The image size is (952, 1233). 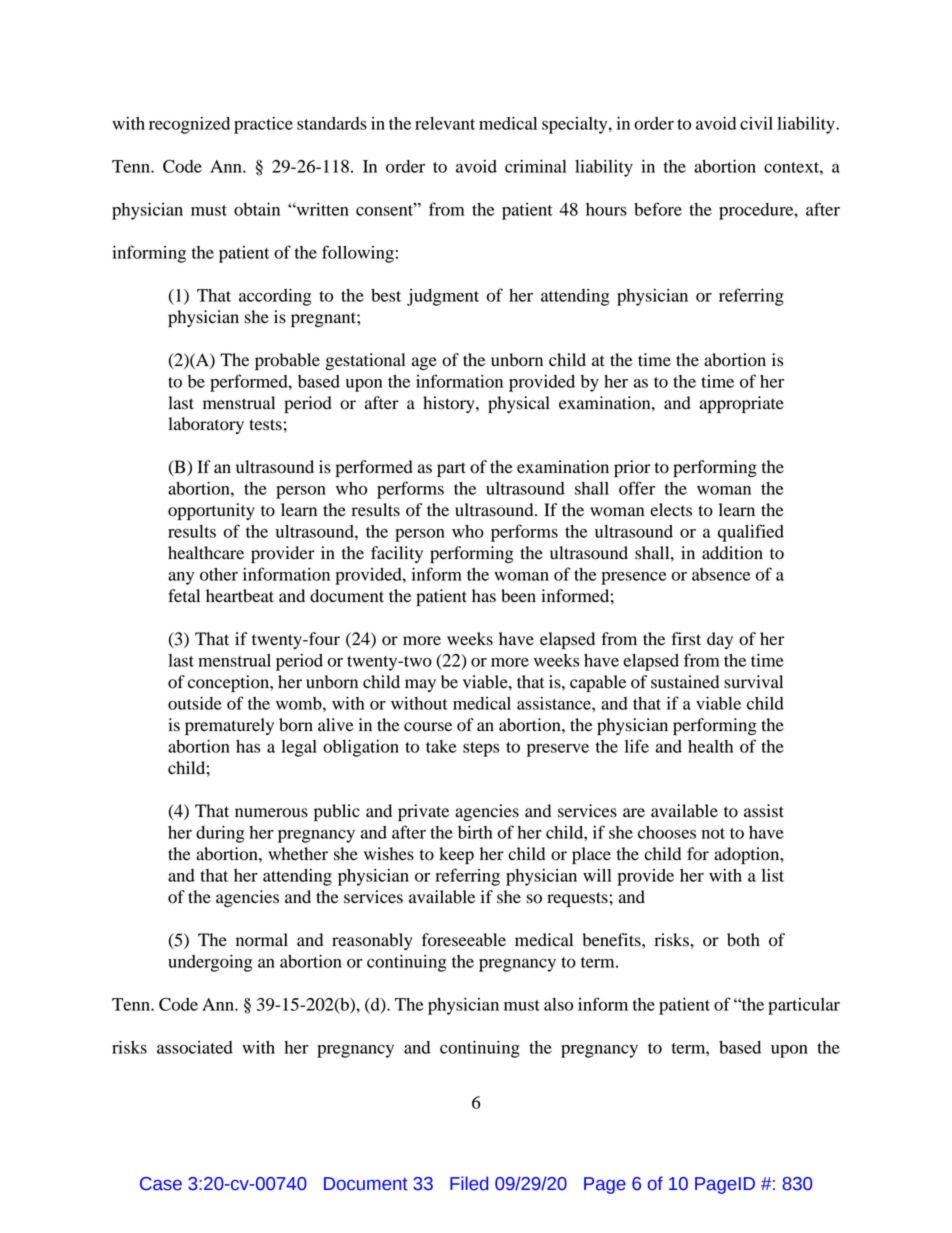 What do you see at coordinates (161, 1184) in the image?
I see `Case` at bounding box center [161, 1184].
